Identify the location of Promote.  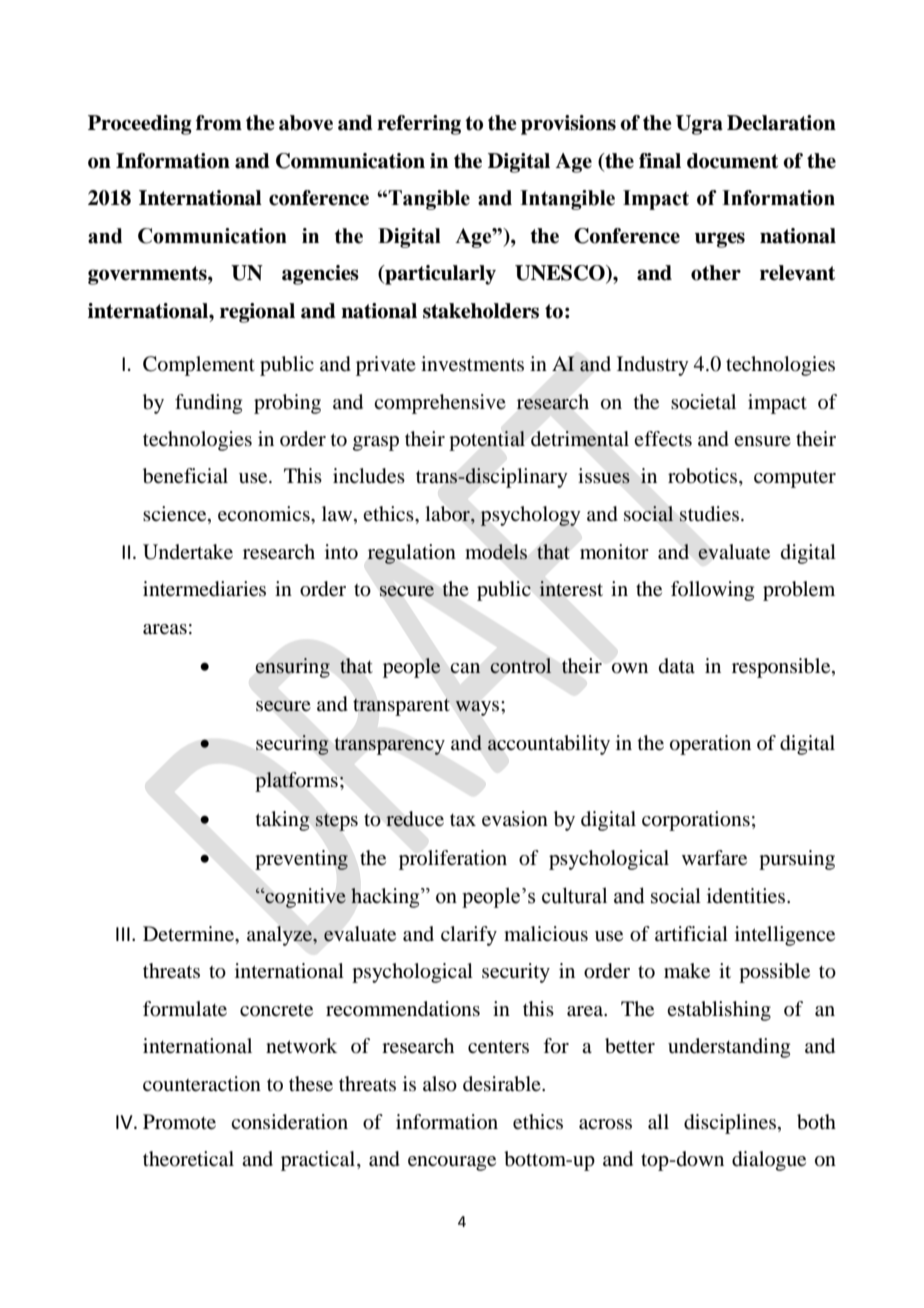
(179, 1122).
